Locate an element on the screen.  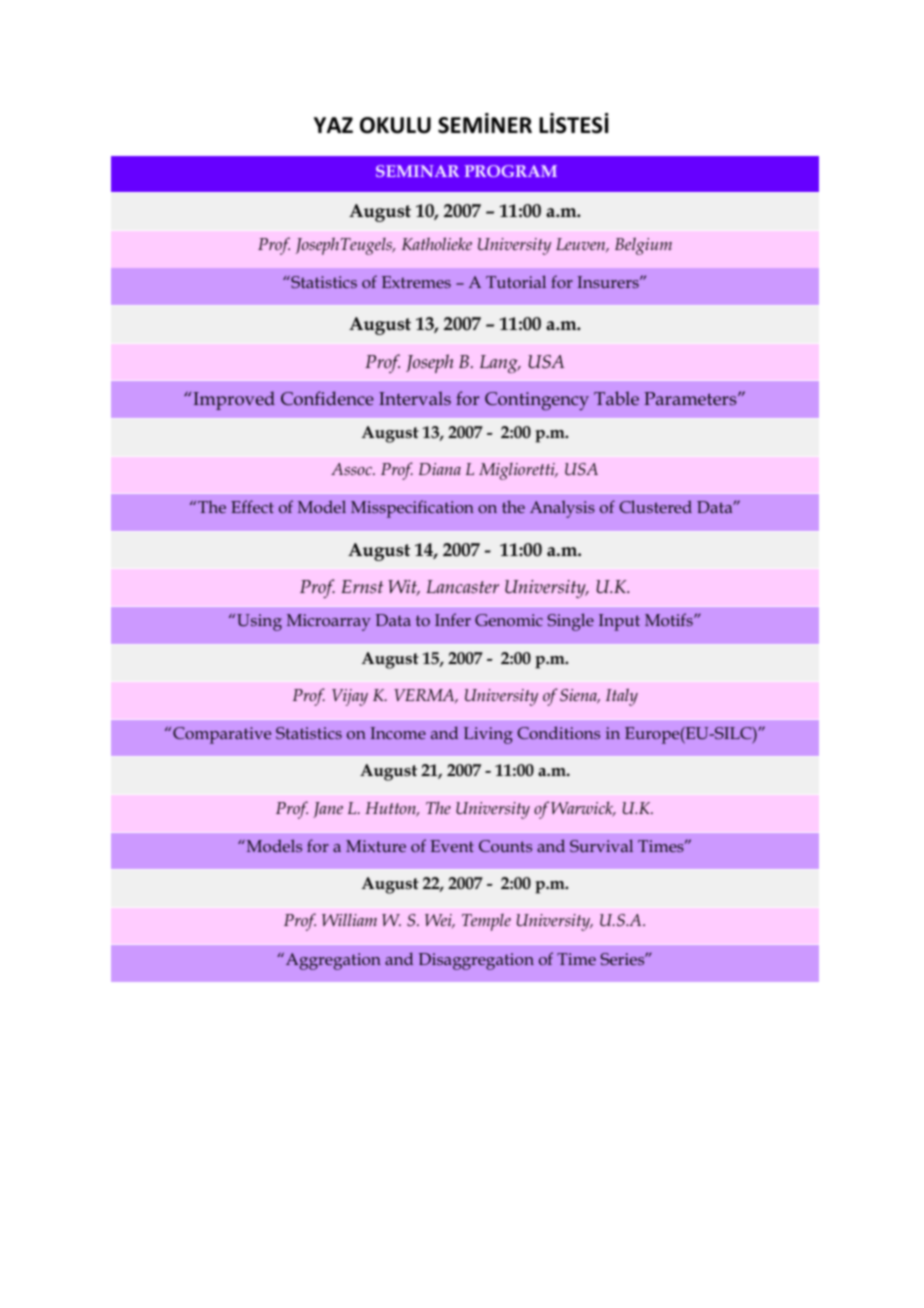
Belgium is located at coordinates (643, 246).
